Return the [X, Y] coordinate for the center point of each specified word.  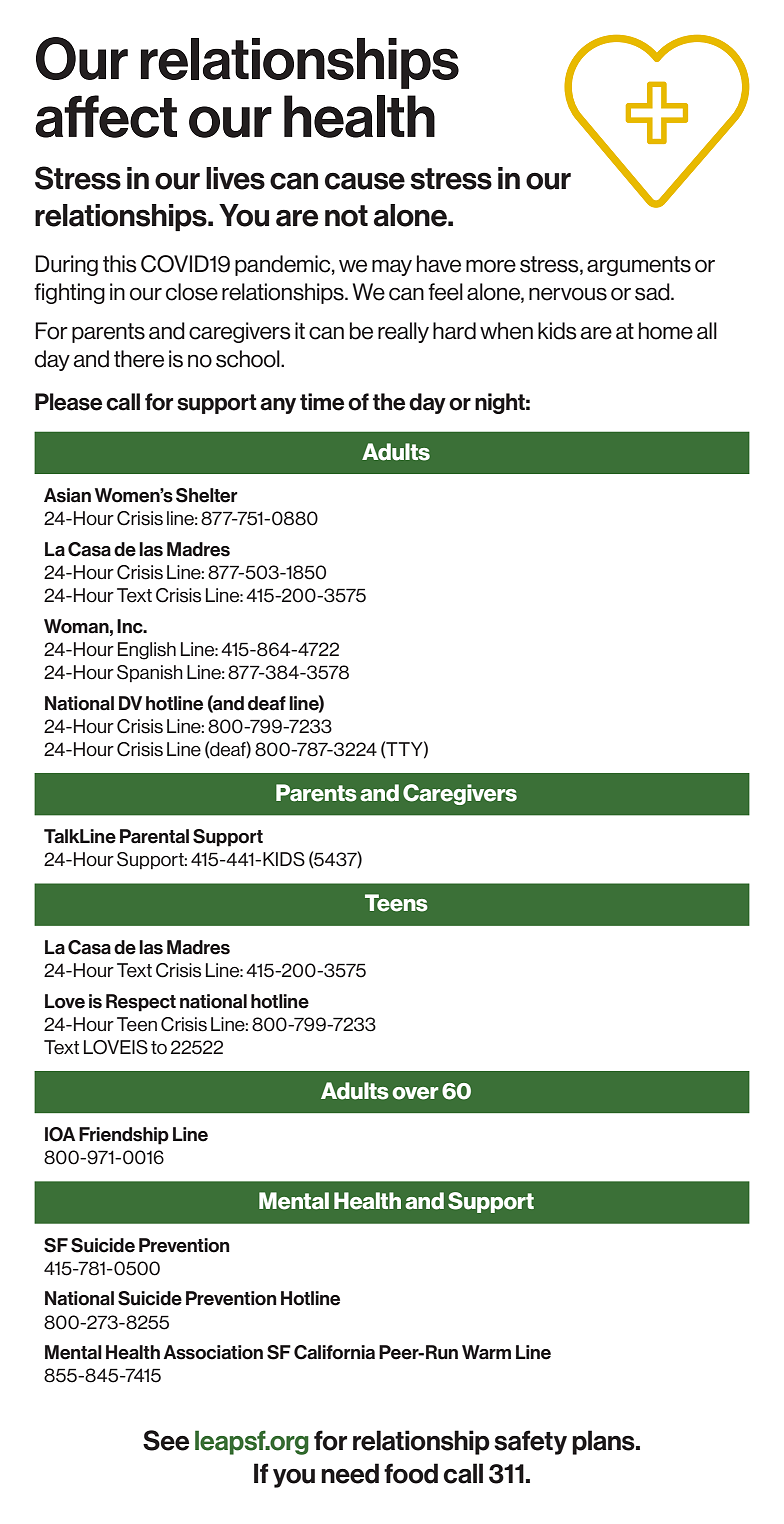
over [415, 1093]
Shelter [207, 495]
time [322, 402]
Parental [154, 836]
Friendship [124, 1136]
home [666, 331]
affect [106, 116]
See [166, 1440]
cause [365, 181]
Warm [486, 1352]
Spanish [150, 673]
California [334, 1352]
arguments [639, 266]
